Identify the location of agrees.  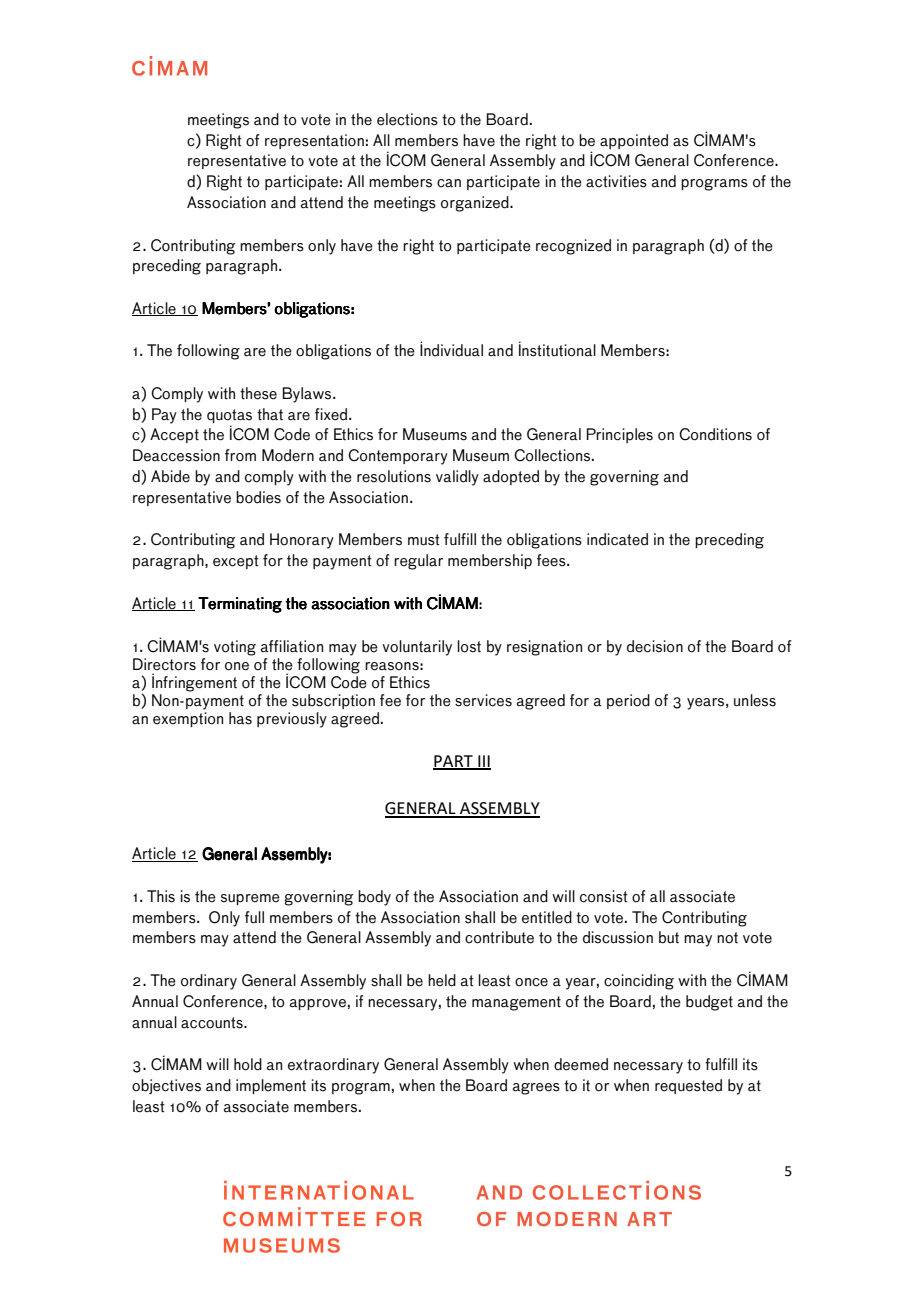
(536, 1089).
